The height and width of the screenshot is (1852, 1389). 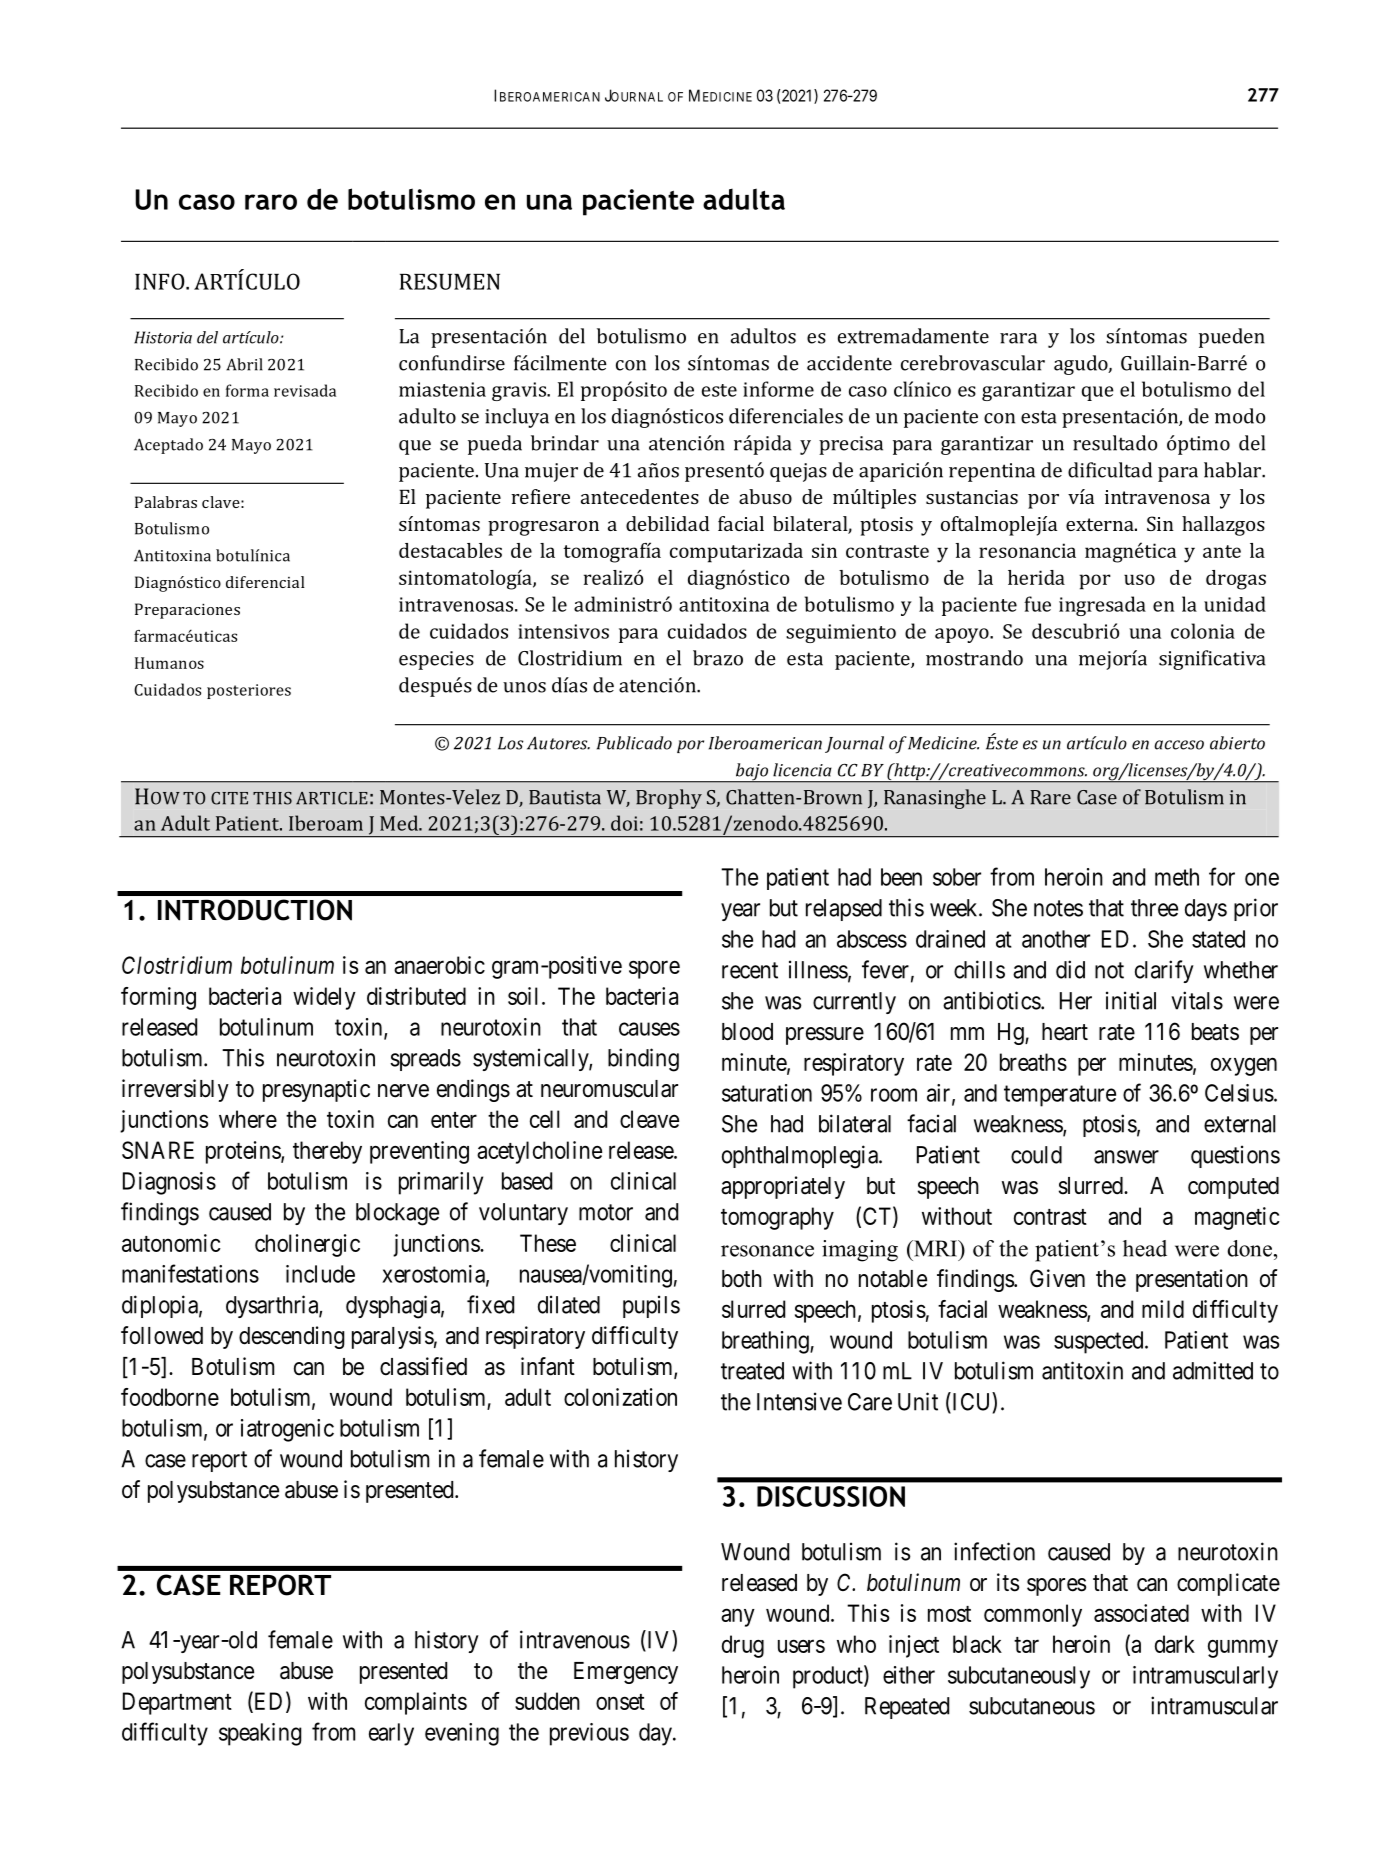 I want to click on speaking, so click(x=260, y=1734).
